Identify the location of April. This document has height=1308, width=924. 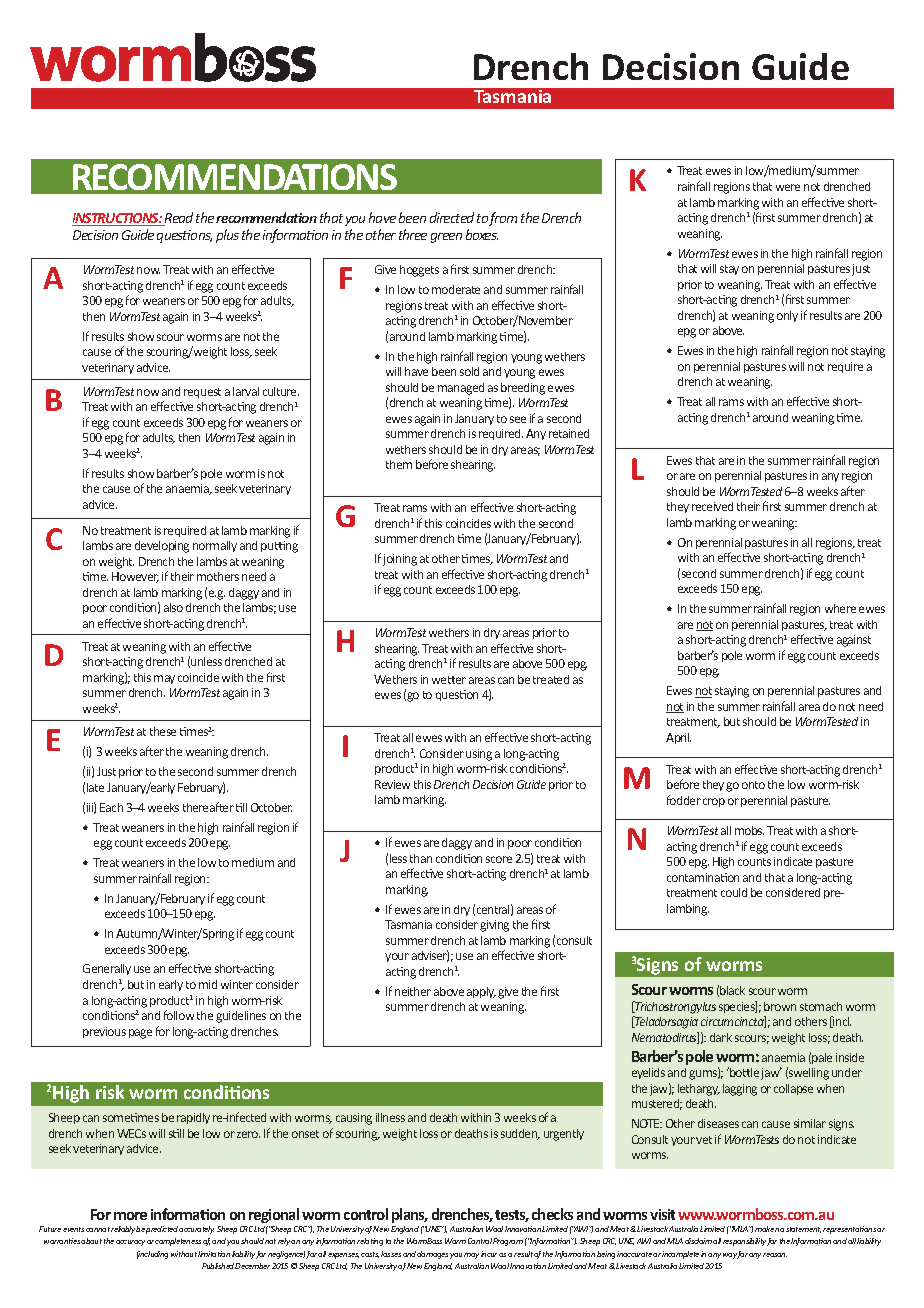
(678, 738).
